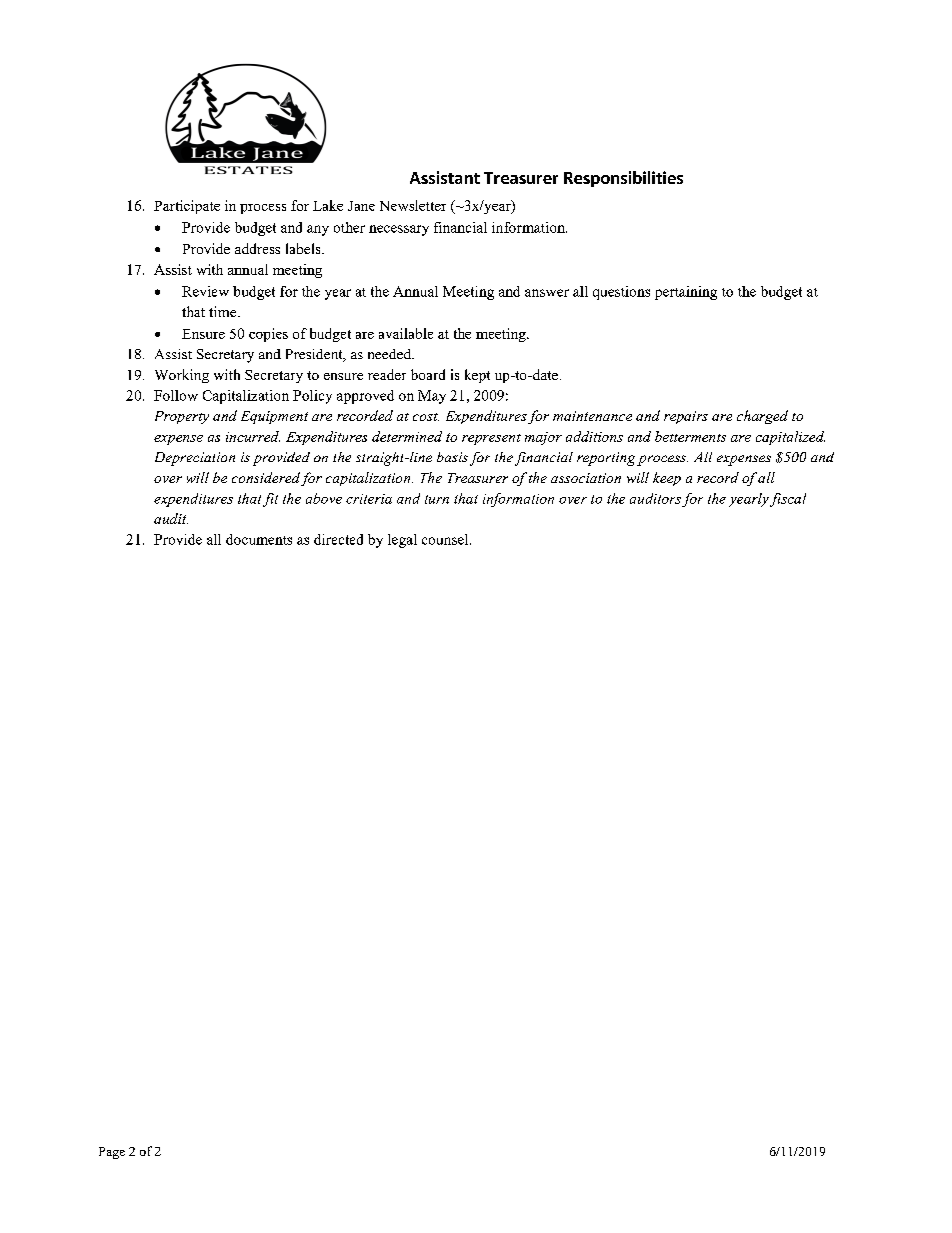 This screenshot has height=1233, width=952. Describe the element at coordinates (623, 179) in the screenshot. I see `Responsibilities` at that location.
